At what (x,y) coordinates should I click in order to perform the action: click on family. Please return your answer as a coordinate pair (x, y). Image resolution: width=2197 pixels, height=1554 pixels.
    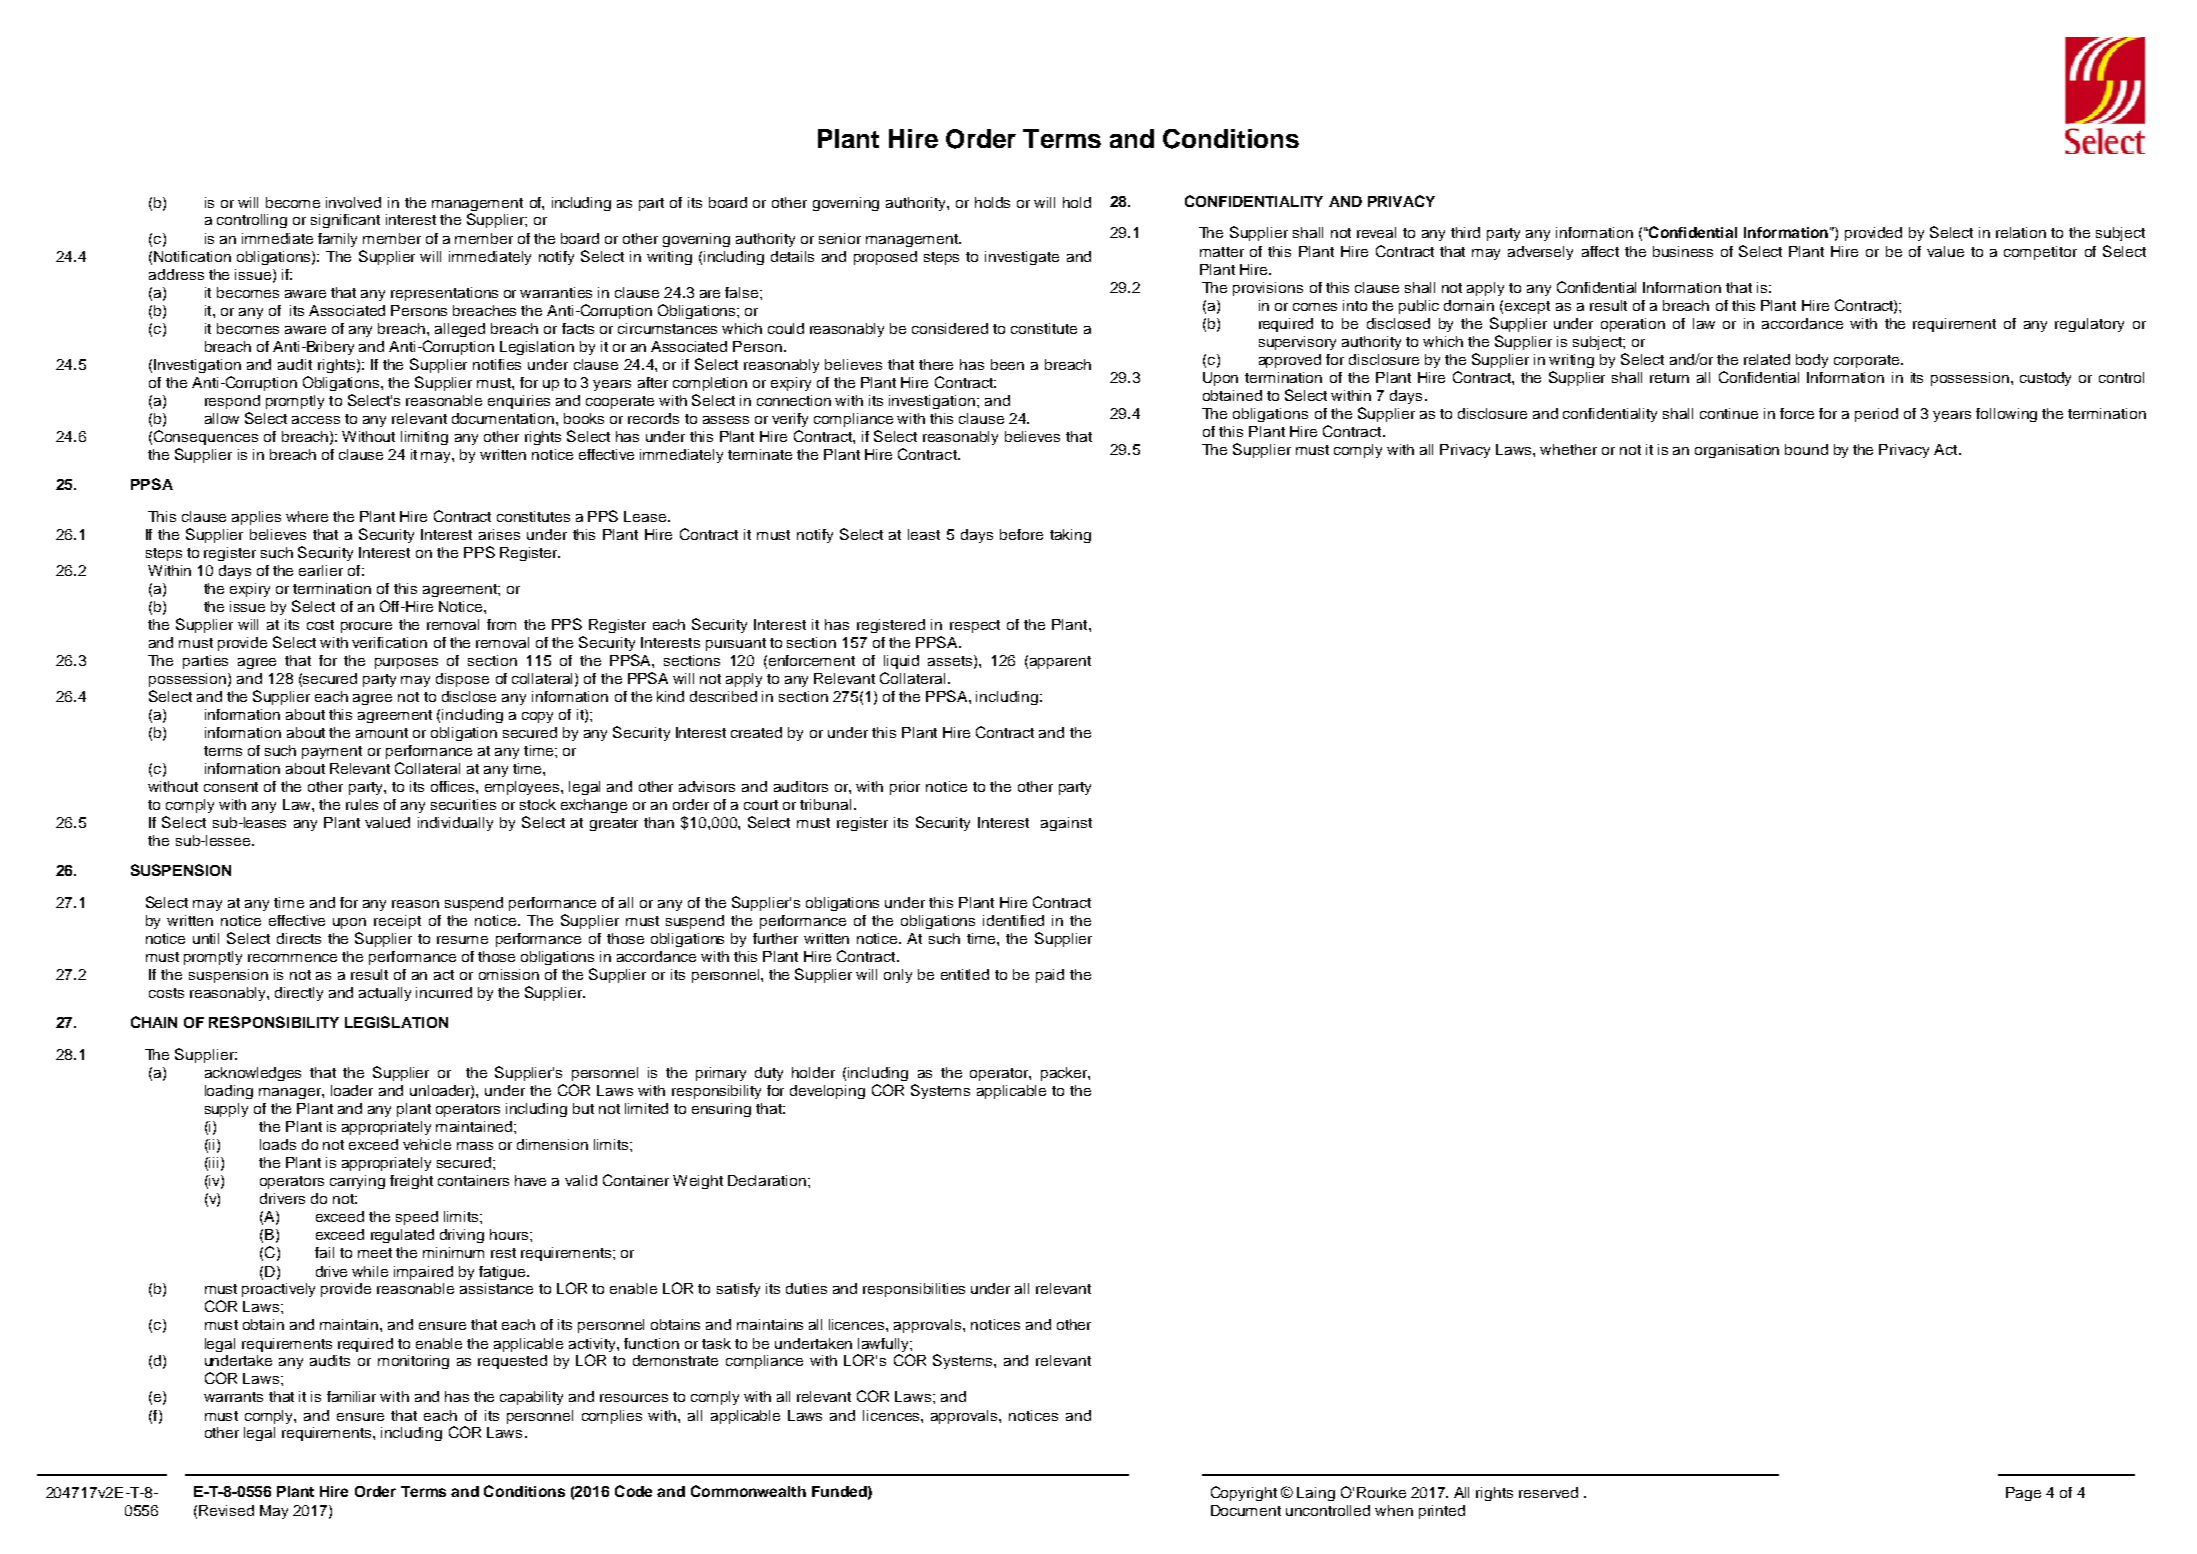
    Looking at the image, I should click on (337, 240).
